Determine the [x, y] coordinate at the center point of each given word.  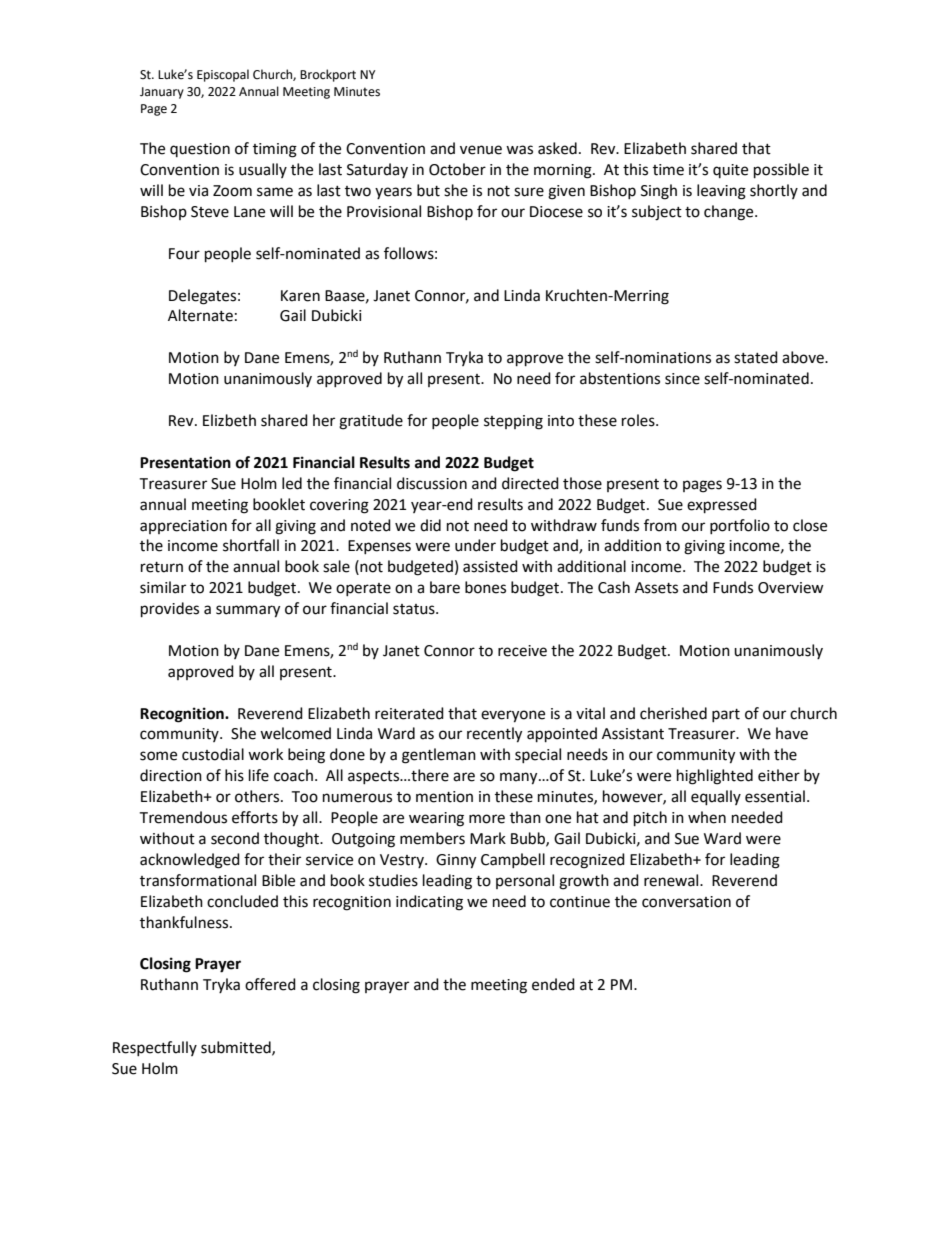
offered [270, 984]
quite [730, 171]
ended [553, 984]
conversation [686, 902]
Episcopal [223, 75]
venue [481, 150]
